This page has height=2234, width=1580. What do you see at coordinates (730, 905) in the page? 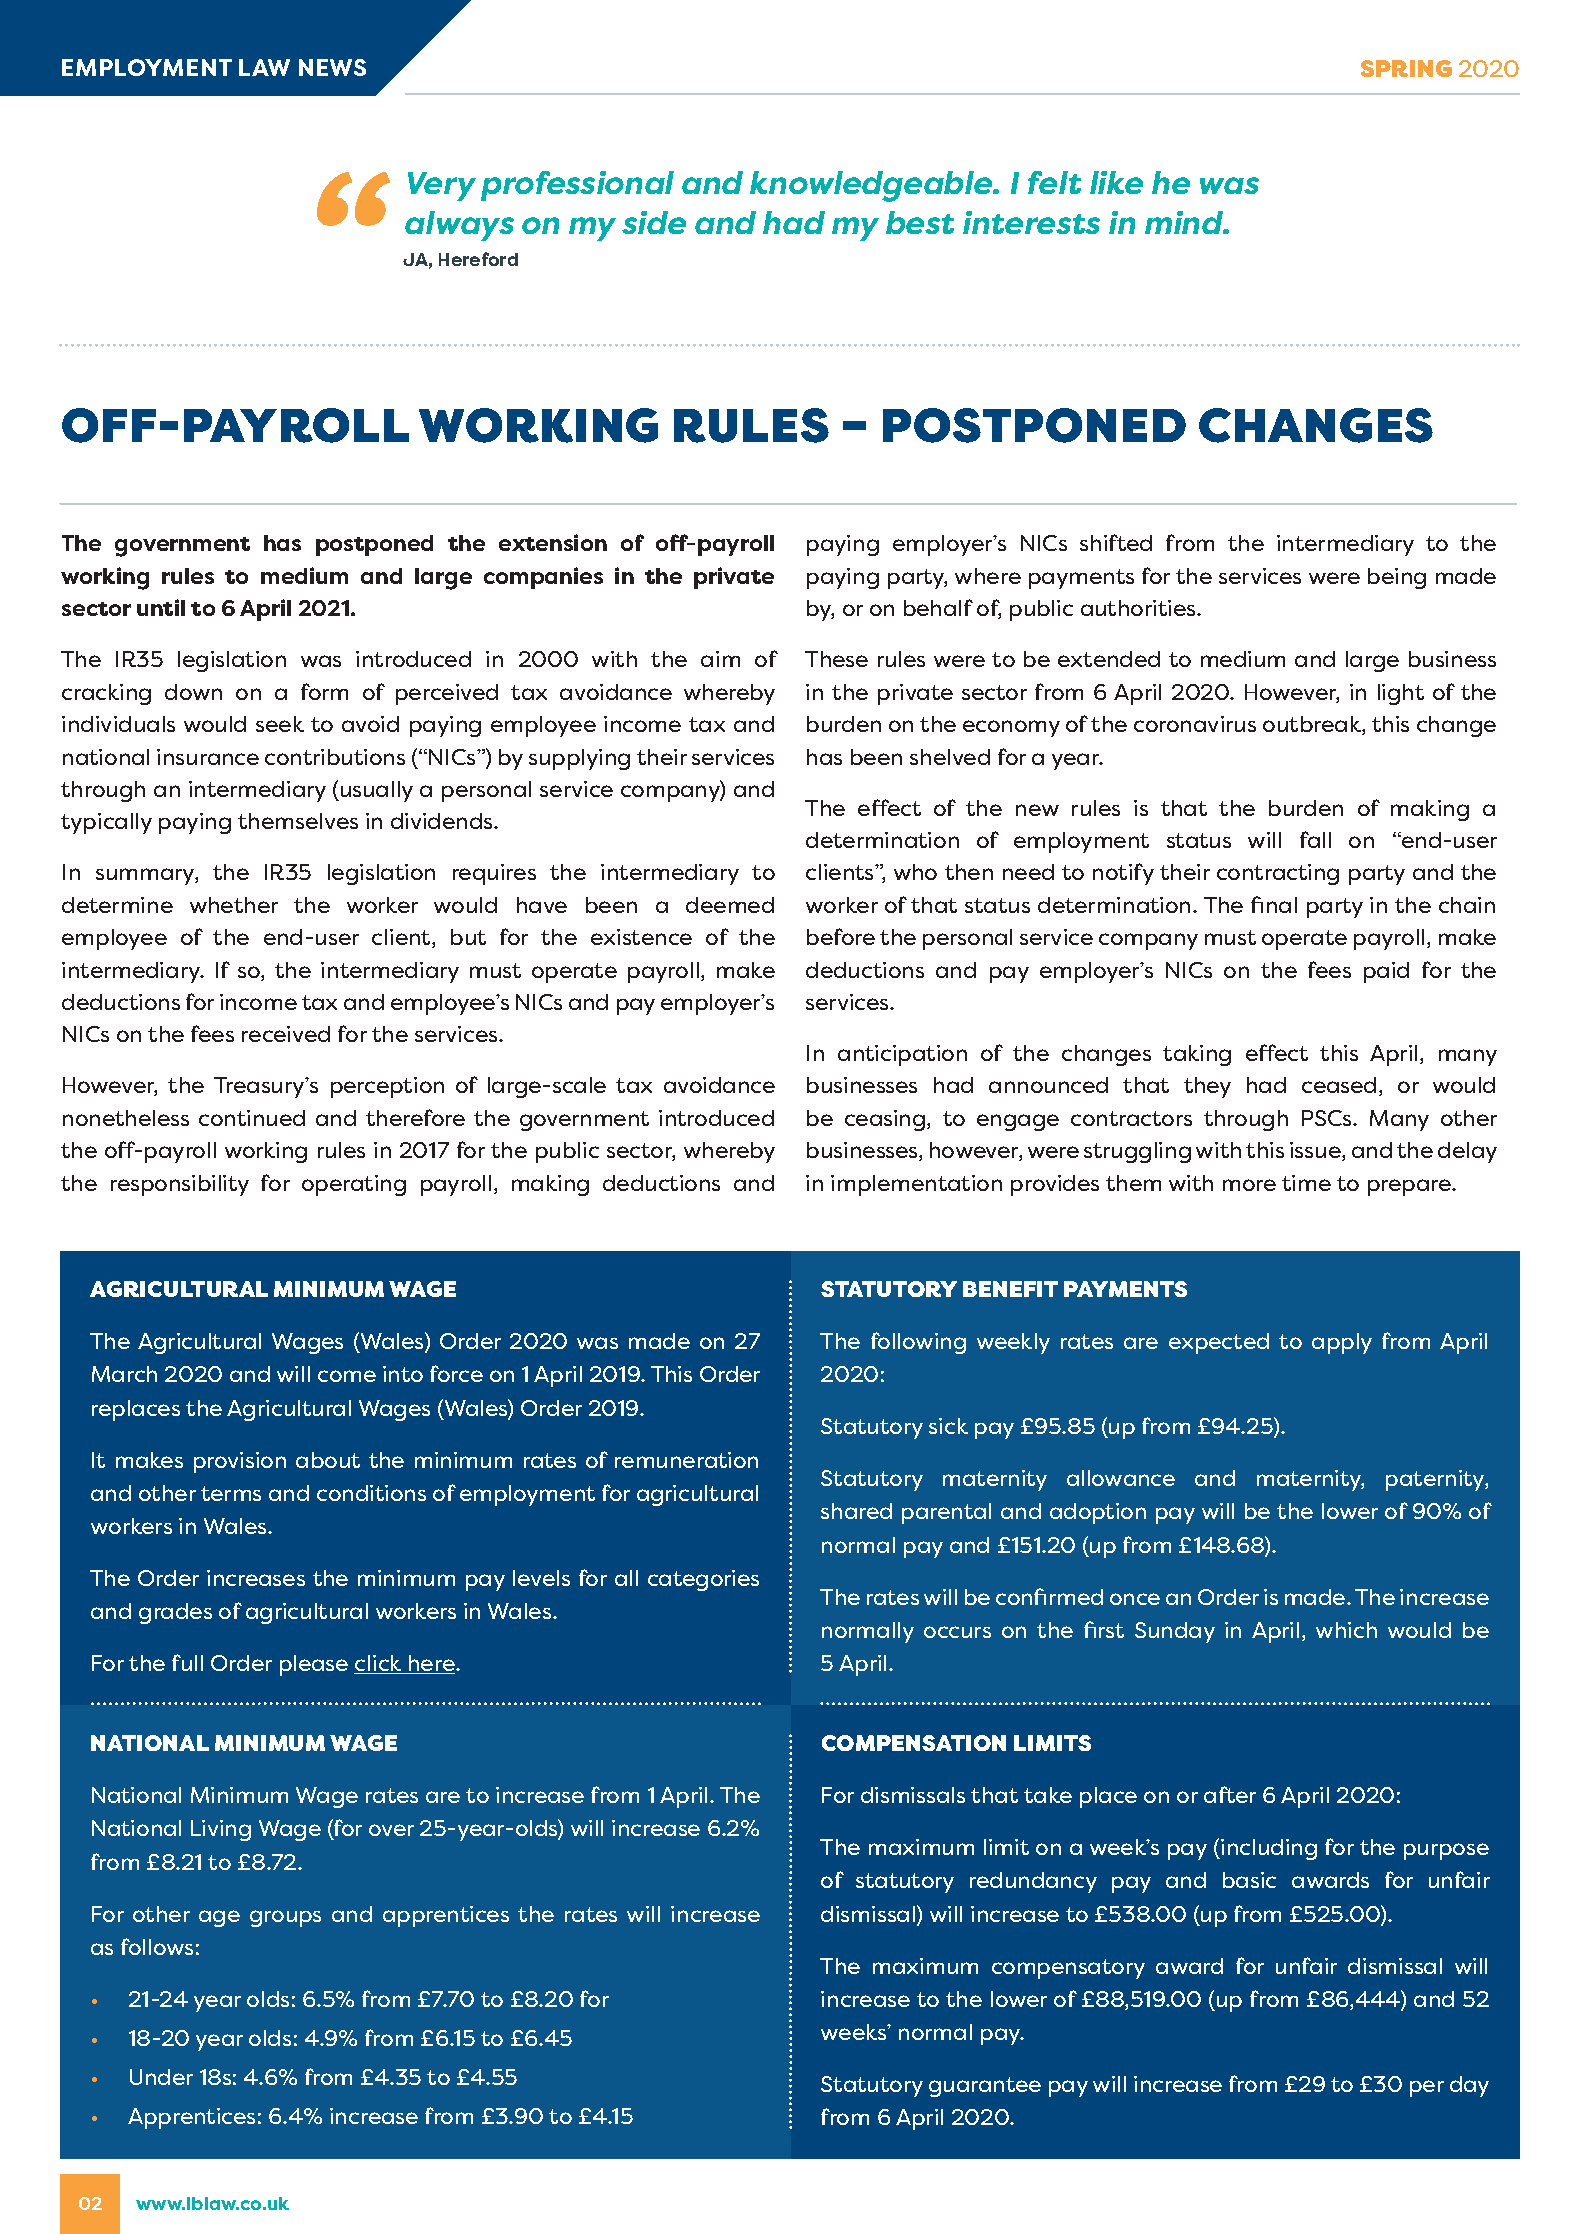
I see `deemed` at bounding box center [730, 905].
